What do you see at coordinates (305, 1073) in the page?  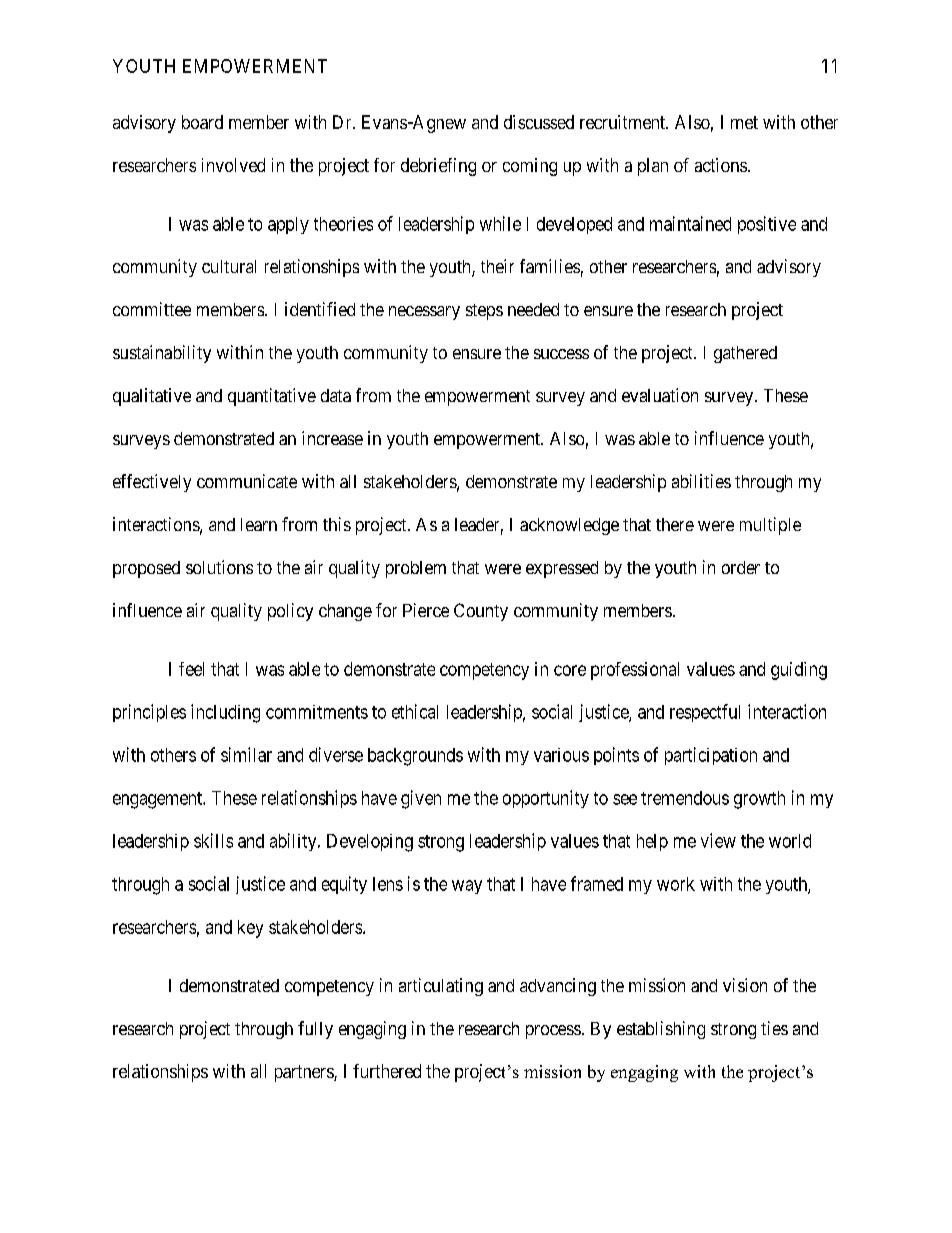 I see `partners` at bounding box center [305, 1073].
